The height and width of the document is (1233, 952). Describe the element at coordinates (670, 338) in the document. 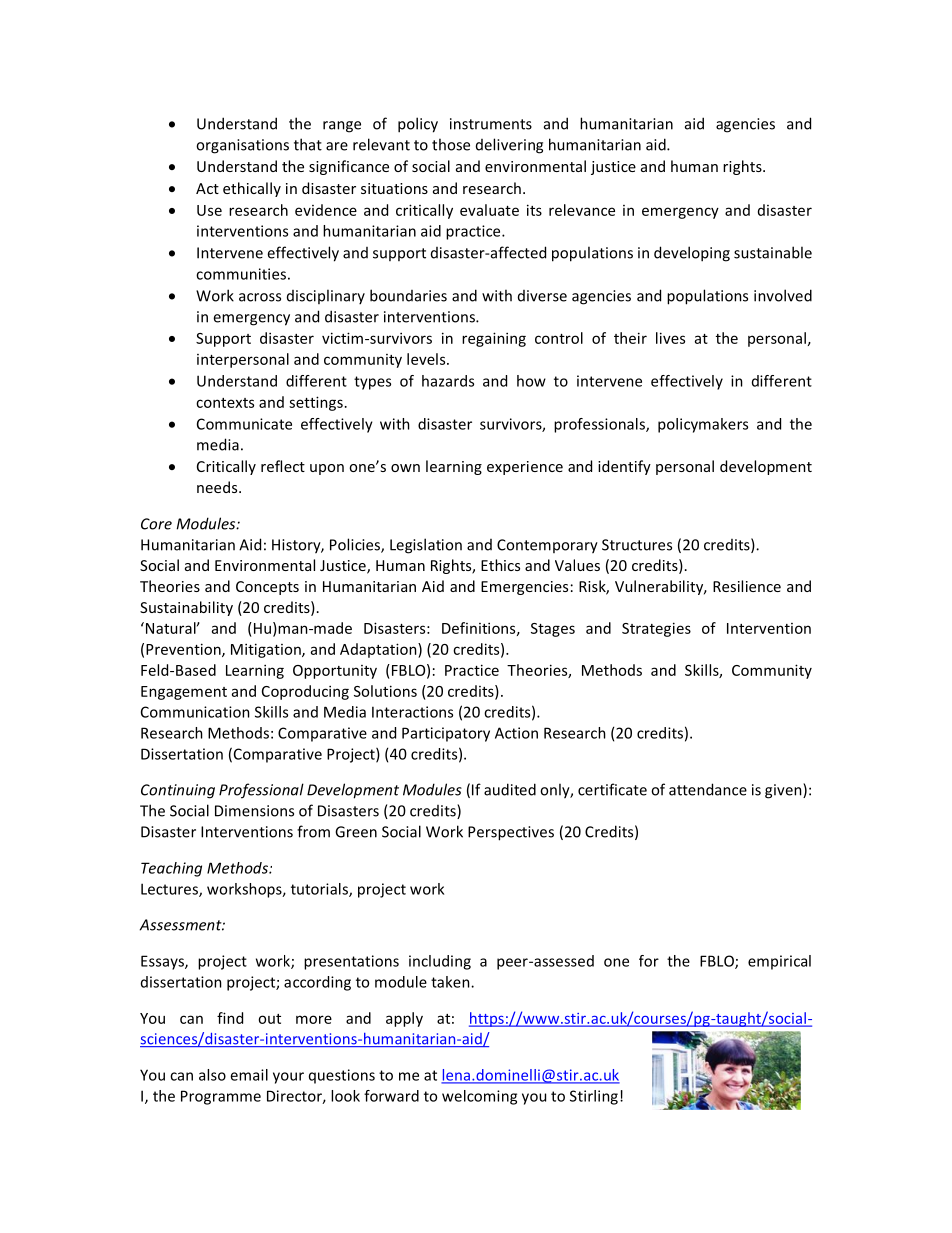

I see `lives` at that location.
